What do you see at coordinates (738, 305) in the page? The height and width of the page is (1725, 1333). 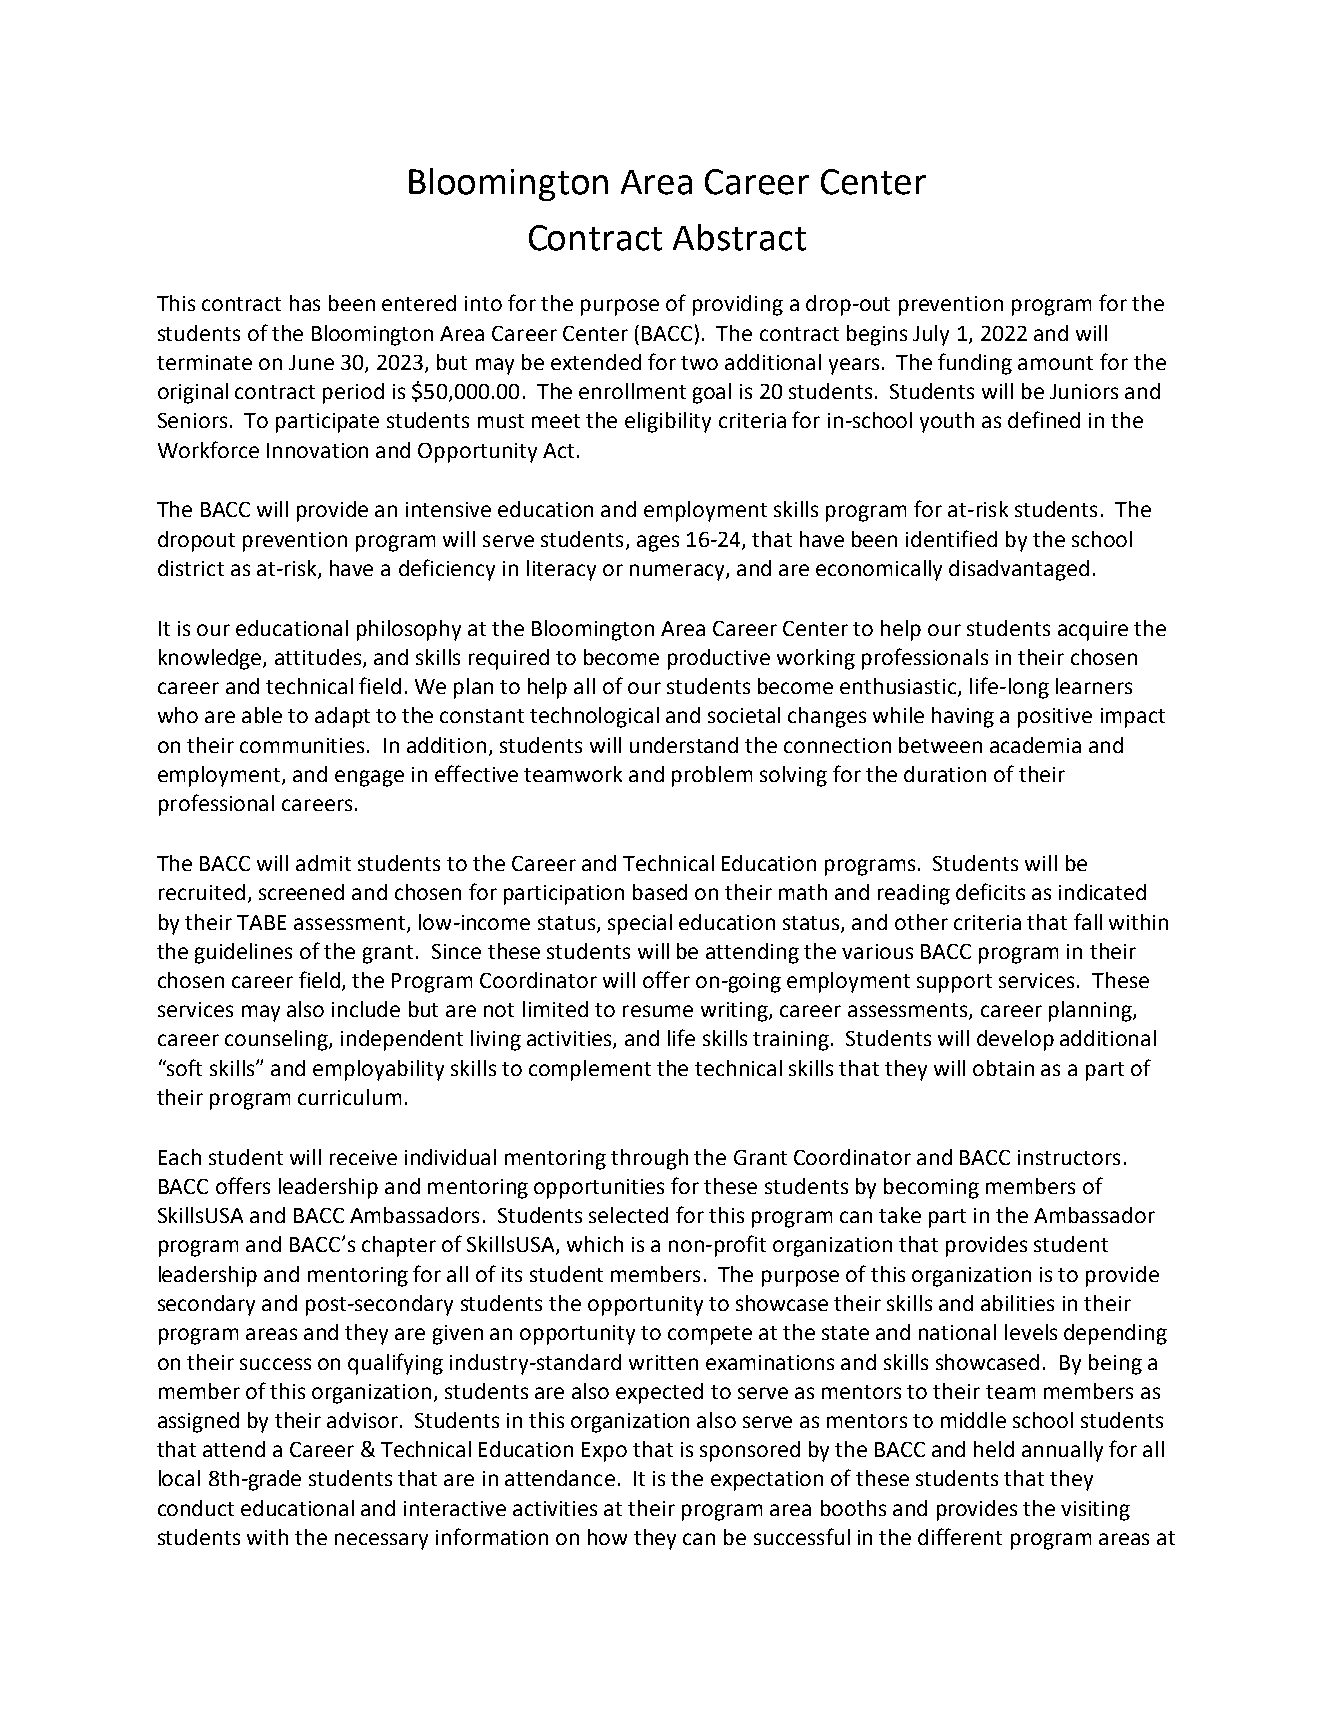 I see `providing` at bounding box center [738, 305].
